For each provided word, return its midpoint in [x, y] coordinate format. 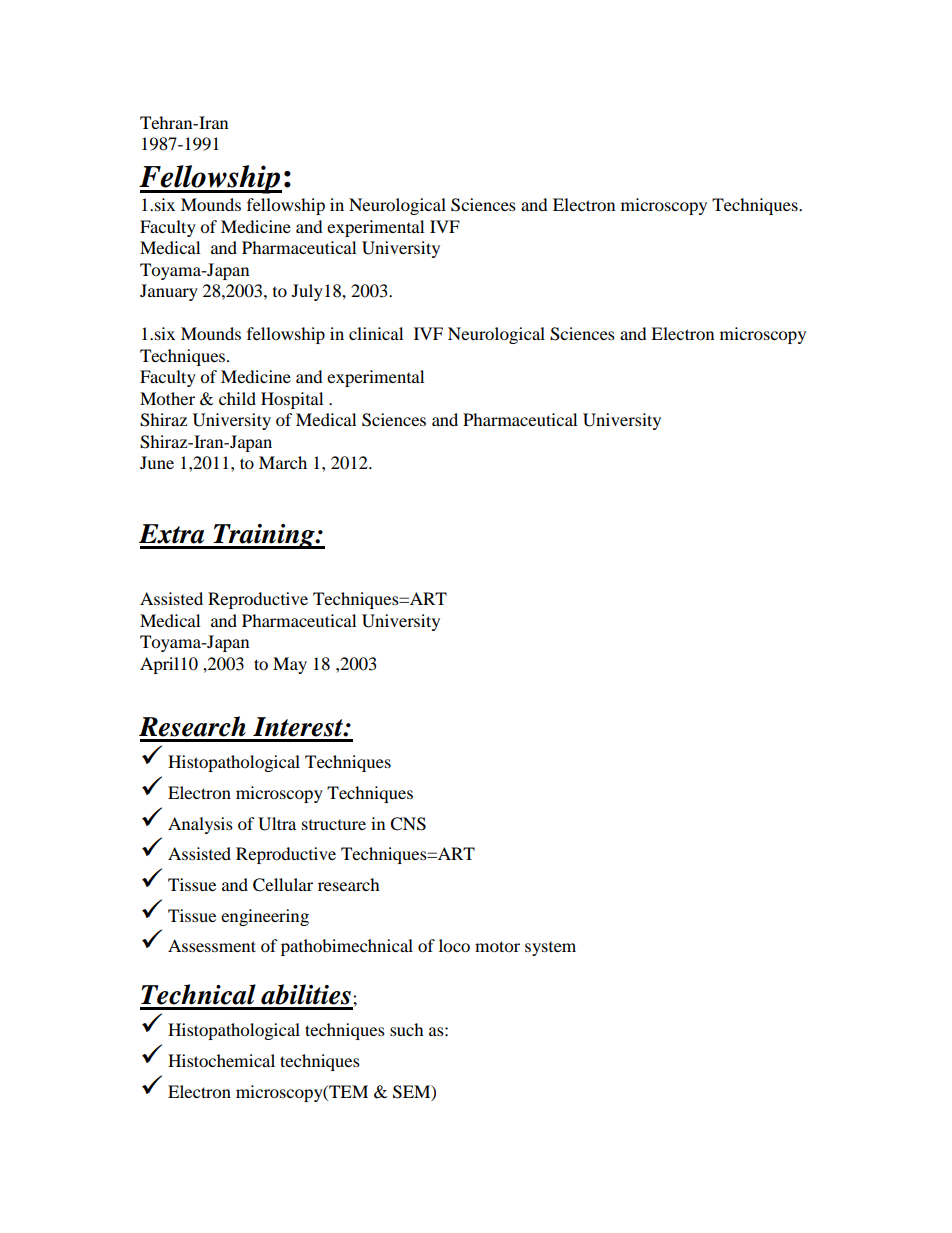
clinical [376, 333]
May [290, 665]
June [157, 462]
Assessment [212, 945]
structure [334, 825]
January [169, 292]
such [407, 1029]
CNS [408, 824]
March [283, 462]
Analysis [200, 825]
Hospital [292, 400]
